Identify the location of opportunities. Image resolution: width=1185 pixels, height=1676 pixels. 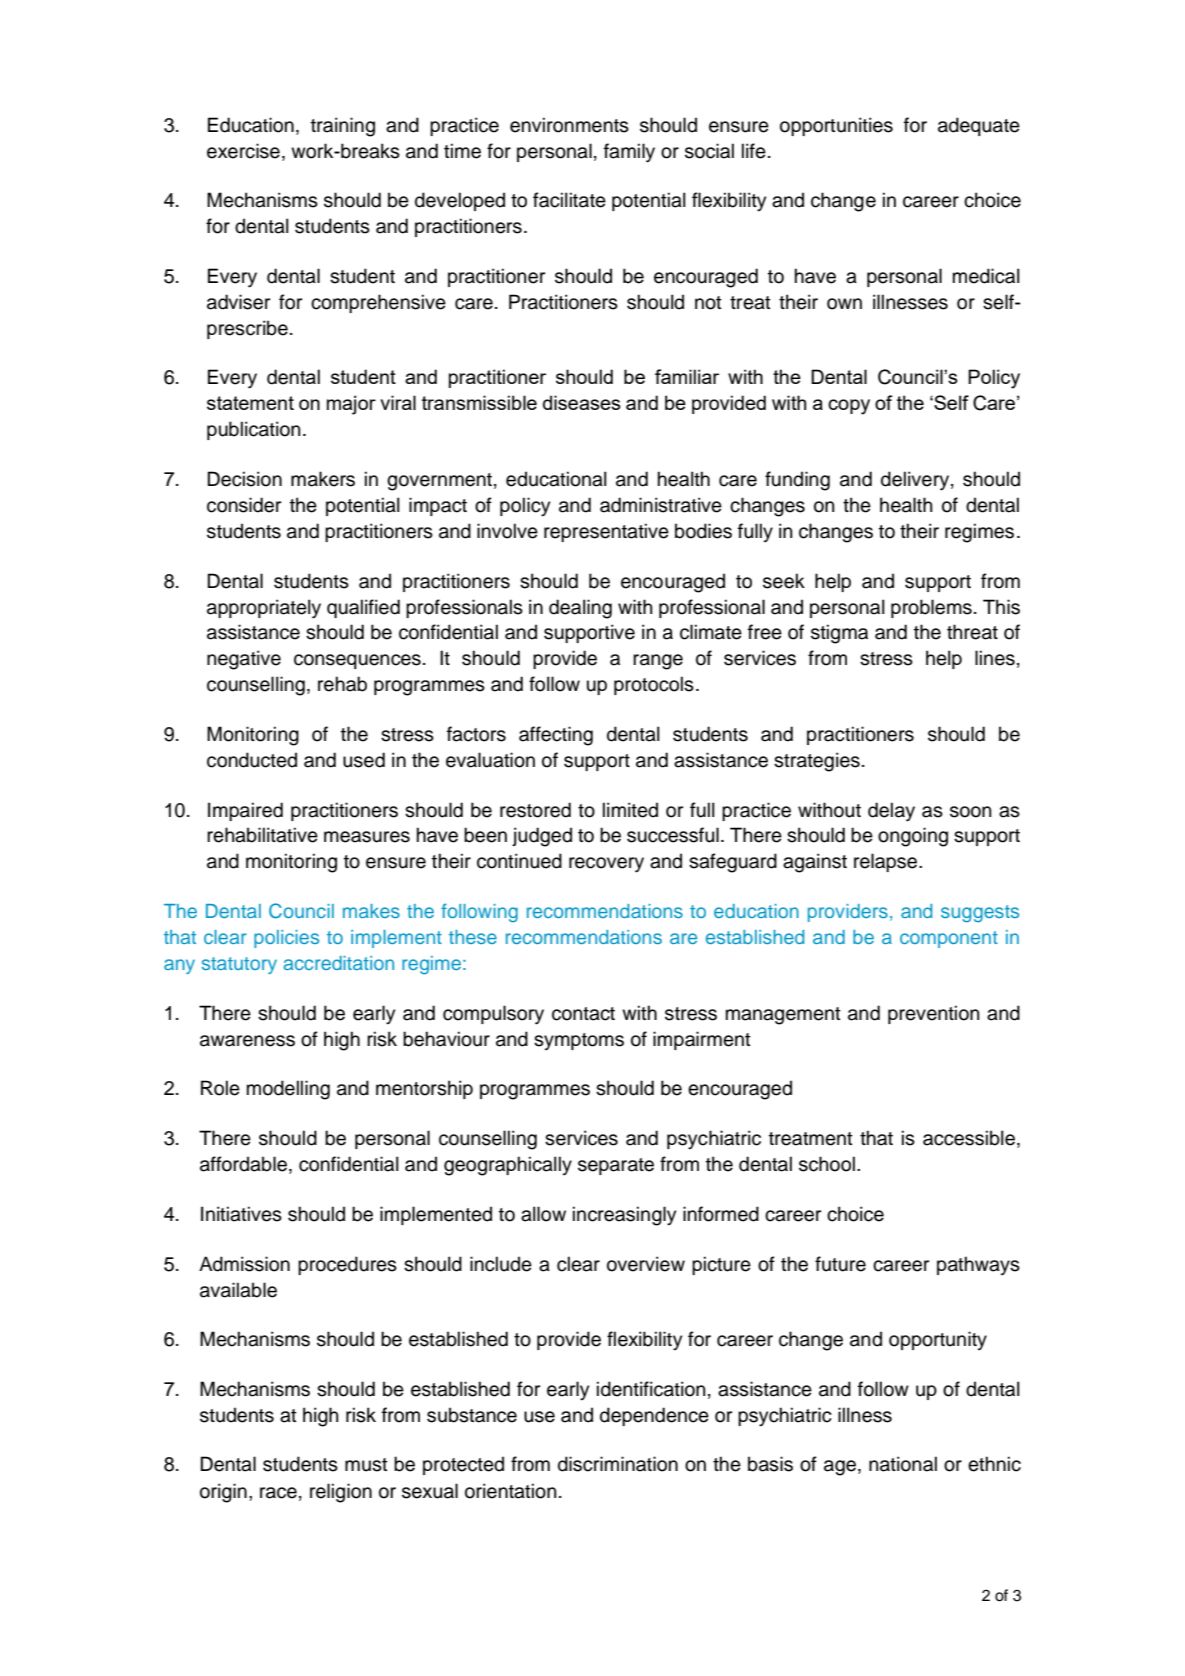
(836, 126).
